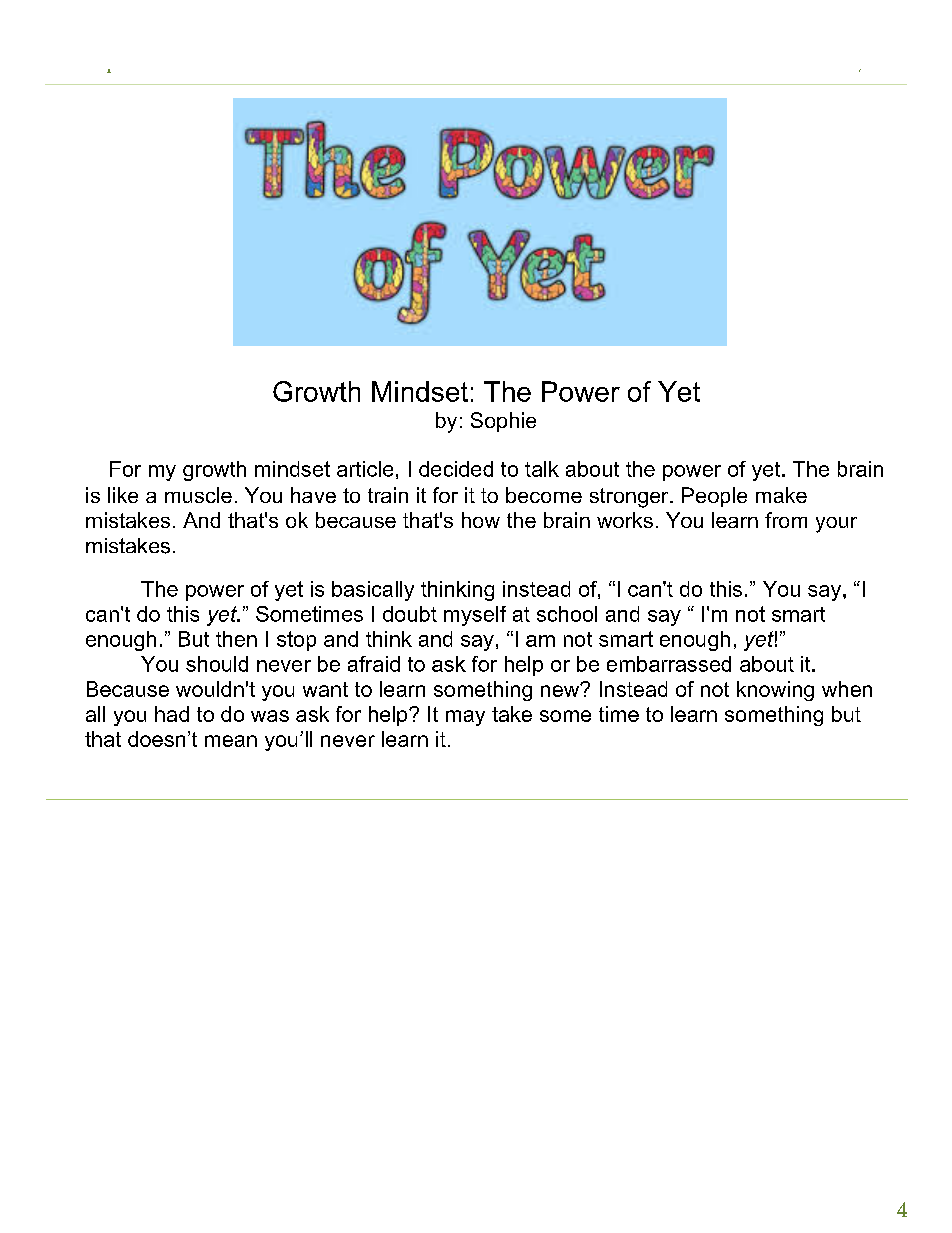  What do you see at coordinates (373, 591) in the document?
I see `basically` at bounding box center [373, 591].
